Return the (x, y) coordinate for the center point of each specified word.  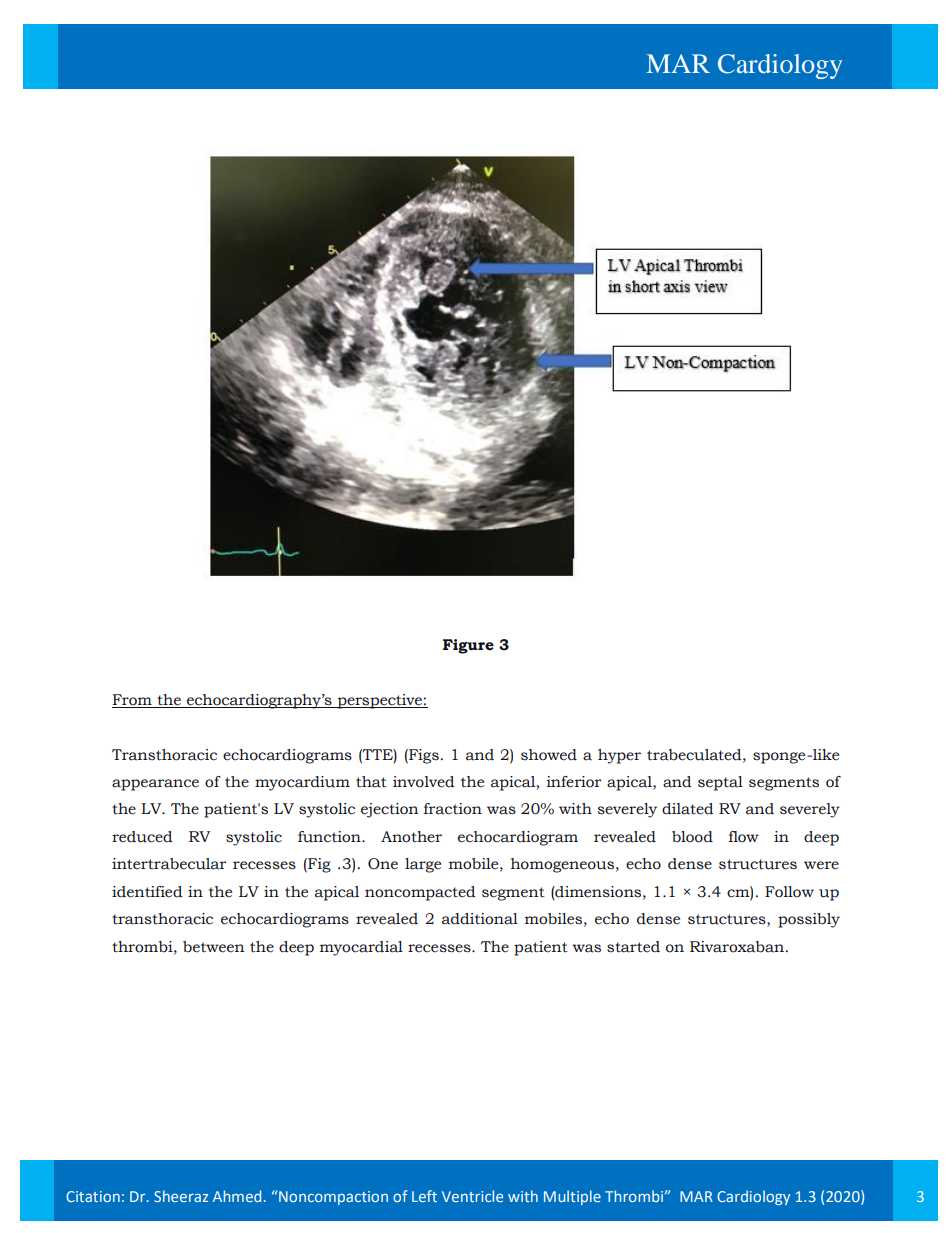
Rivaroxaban (738, 947)
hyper (619, 756)
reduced (142, 837)
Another (411, 837)
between (213, 947)
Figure (468, 646)
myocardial (361, 948)
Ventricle (472, 1196)
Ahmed (237, 1196)
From (132, 700)
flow (744, 837)
